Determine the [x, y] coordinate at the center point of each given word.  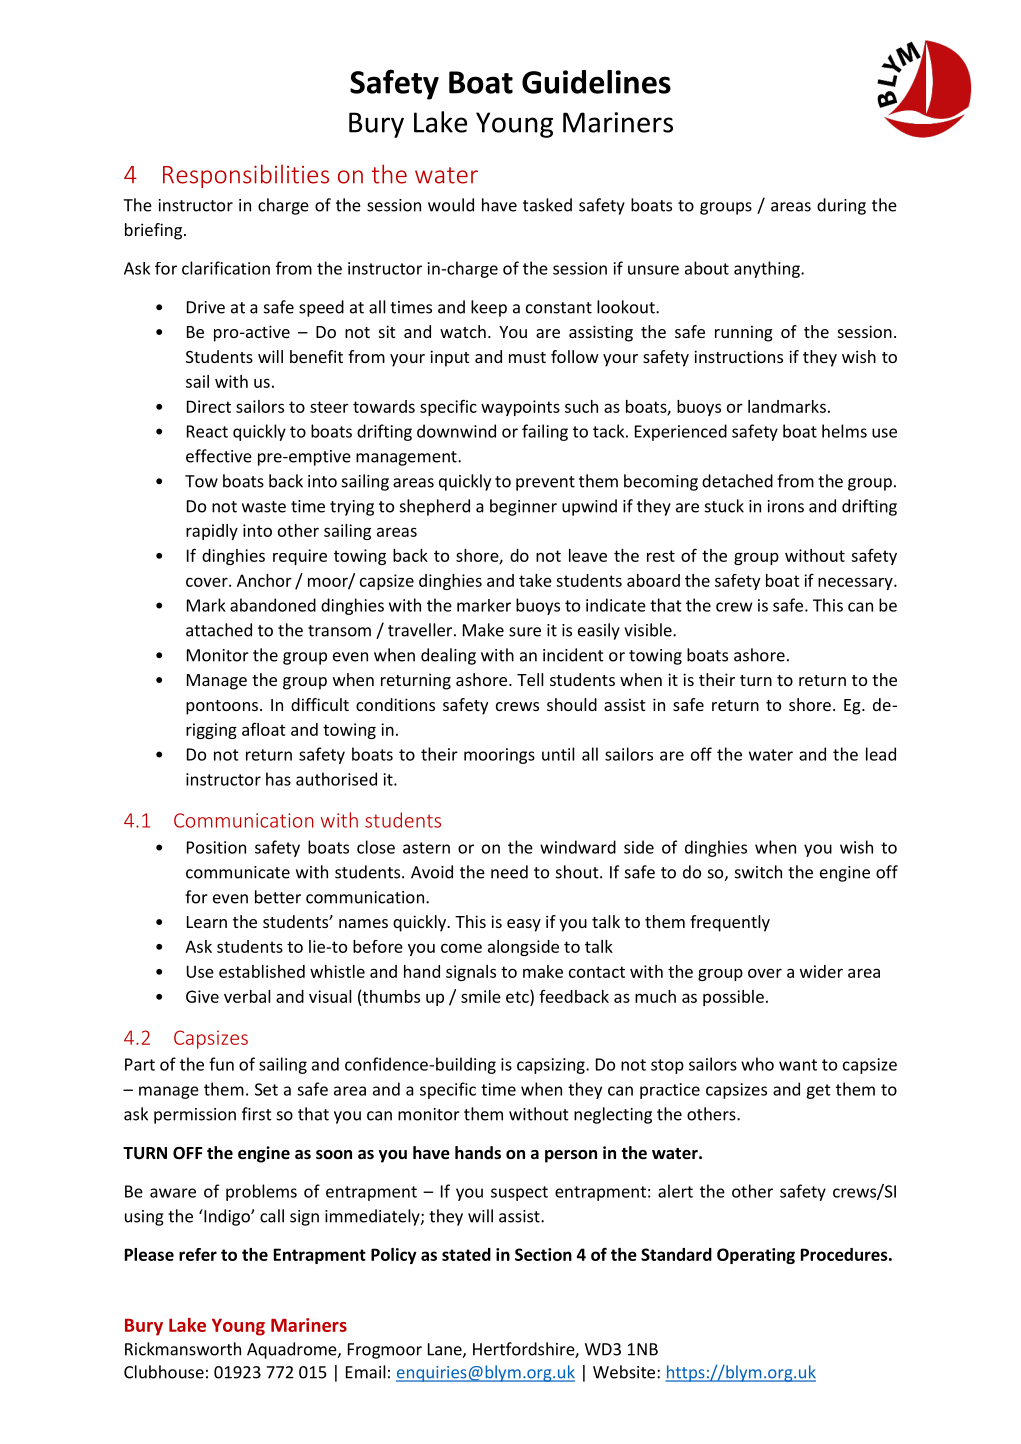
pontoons [222, 707]
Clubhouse [164, 1372]
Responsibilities [246, 176]
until [558, 754]
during [841, 206]
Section [543, 1254]
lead [881, 754]
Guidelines [596, 82]
